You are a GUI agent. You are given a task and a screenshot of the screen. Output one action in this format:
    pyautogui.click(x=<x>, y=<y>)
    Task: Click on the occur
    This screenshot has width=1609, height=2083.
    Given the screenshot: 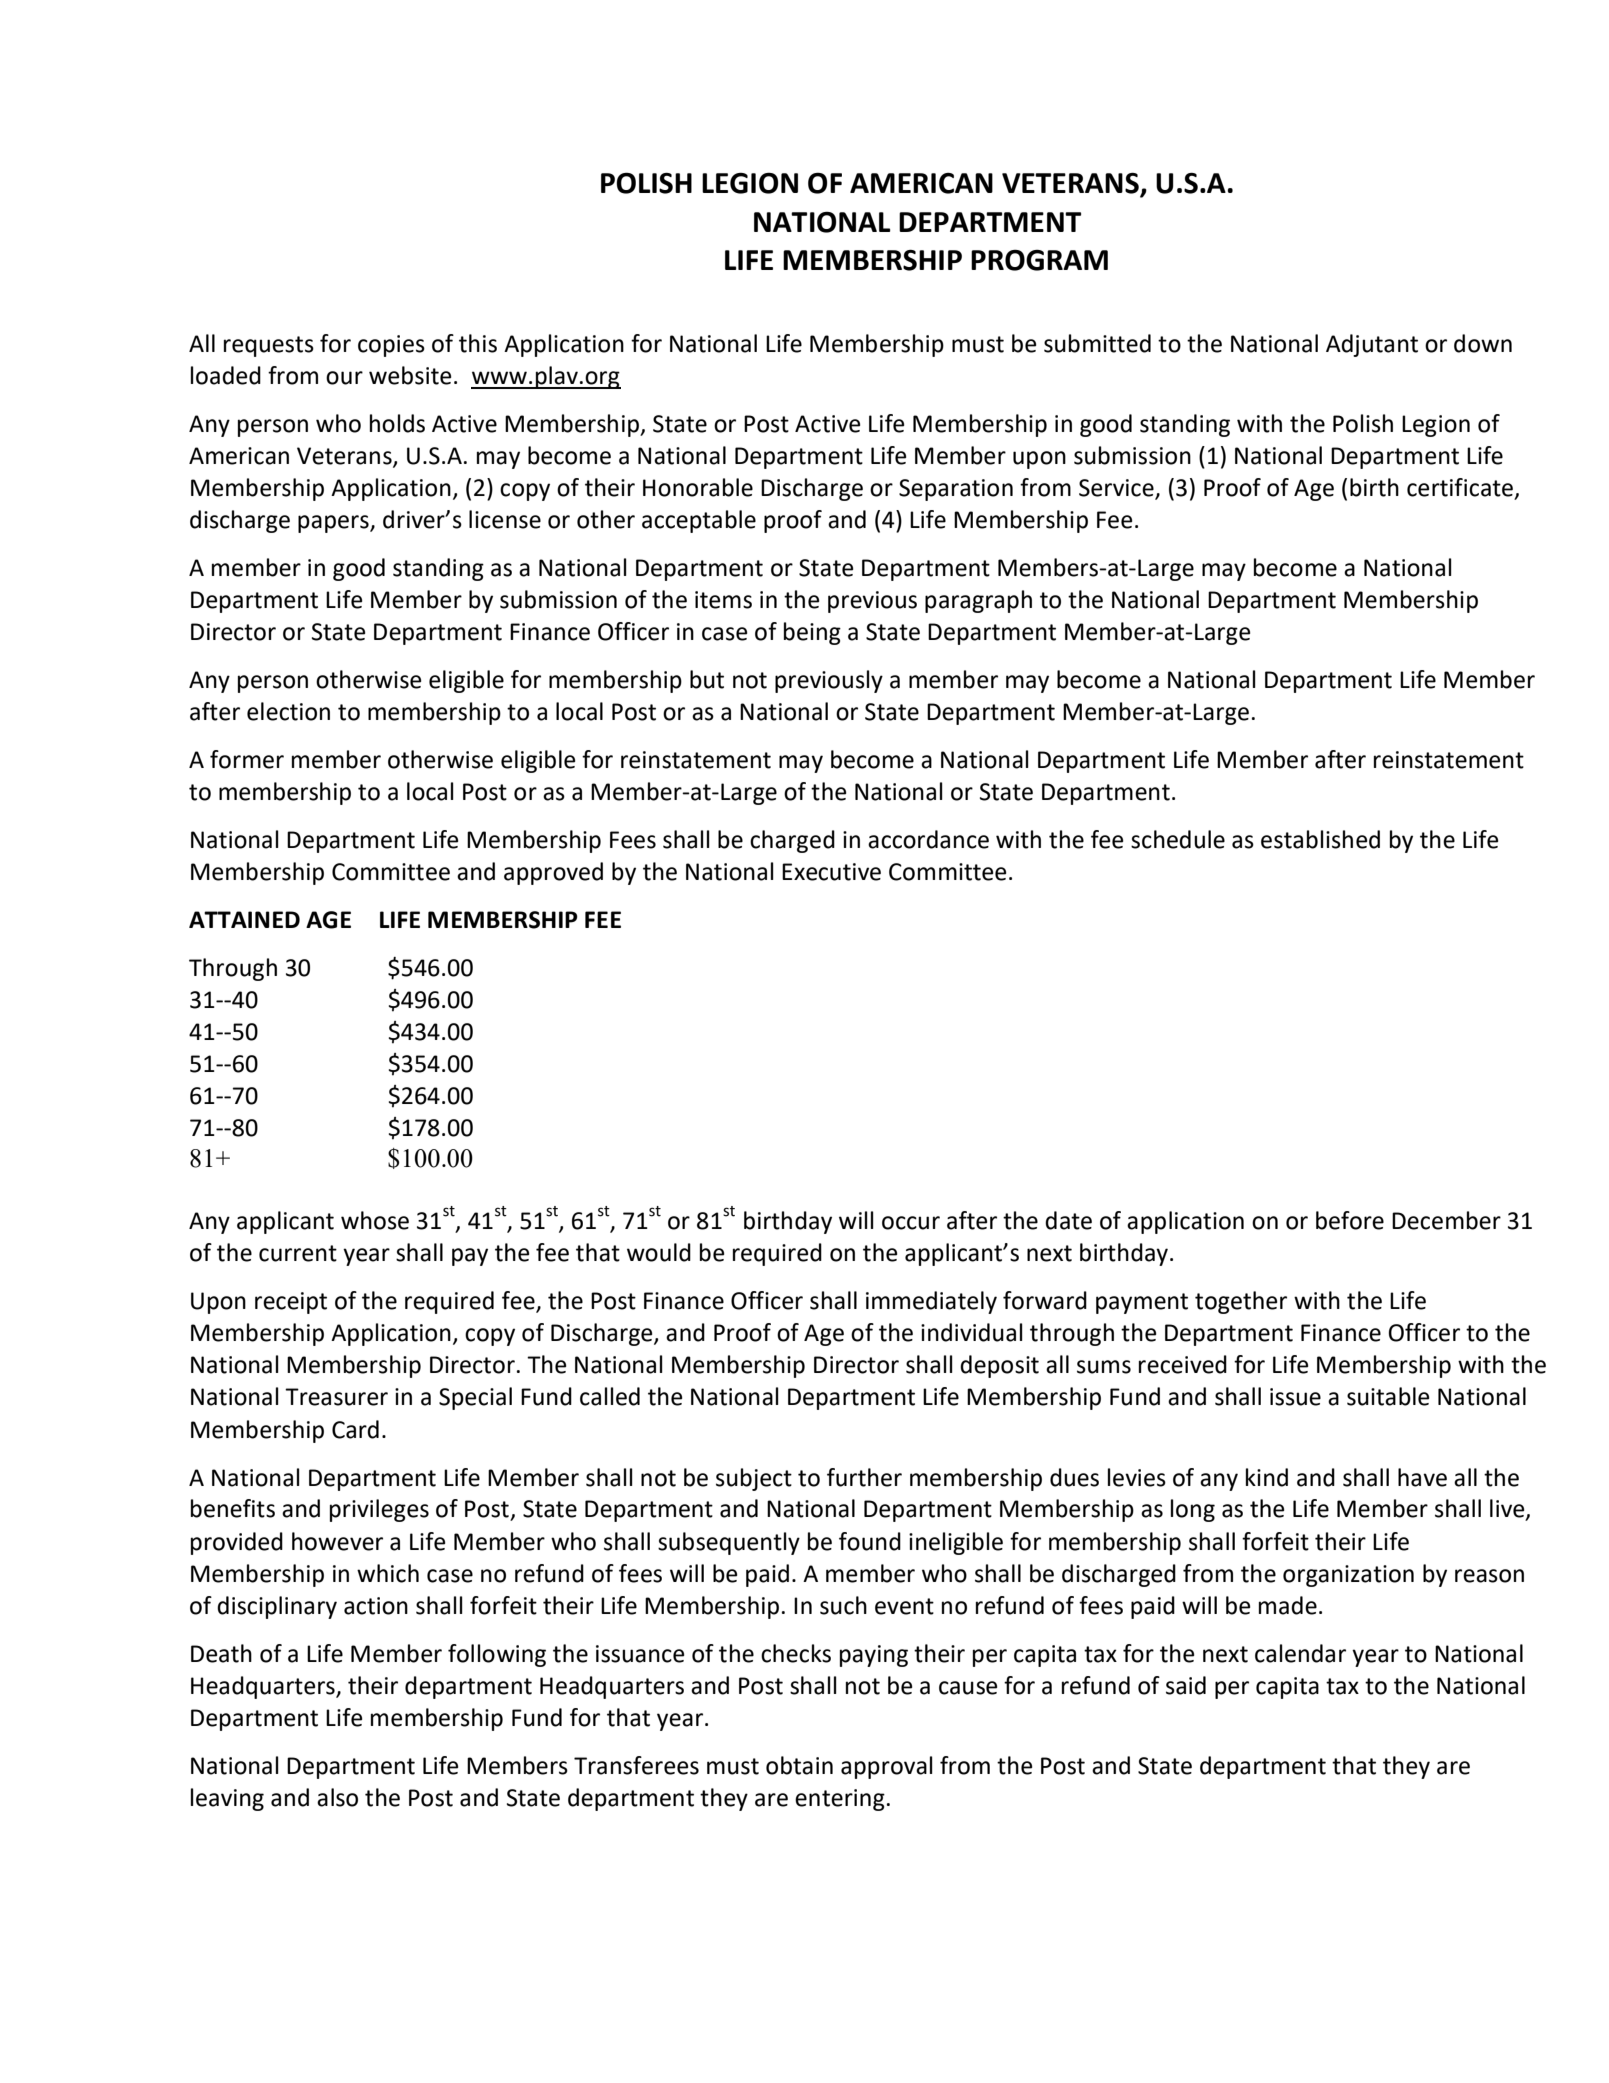 What is the action you would take?
    pyautogui.click(x=911, y=1223)
